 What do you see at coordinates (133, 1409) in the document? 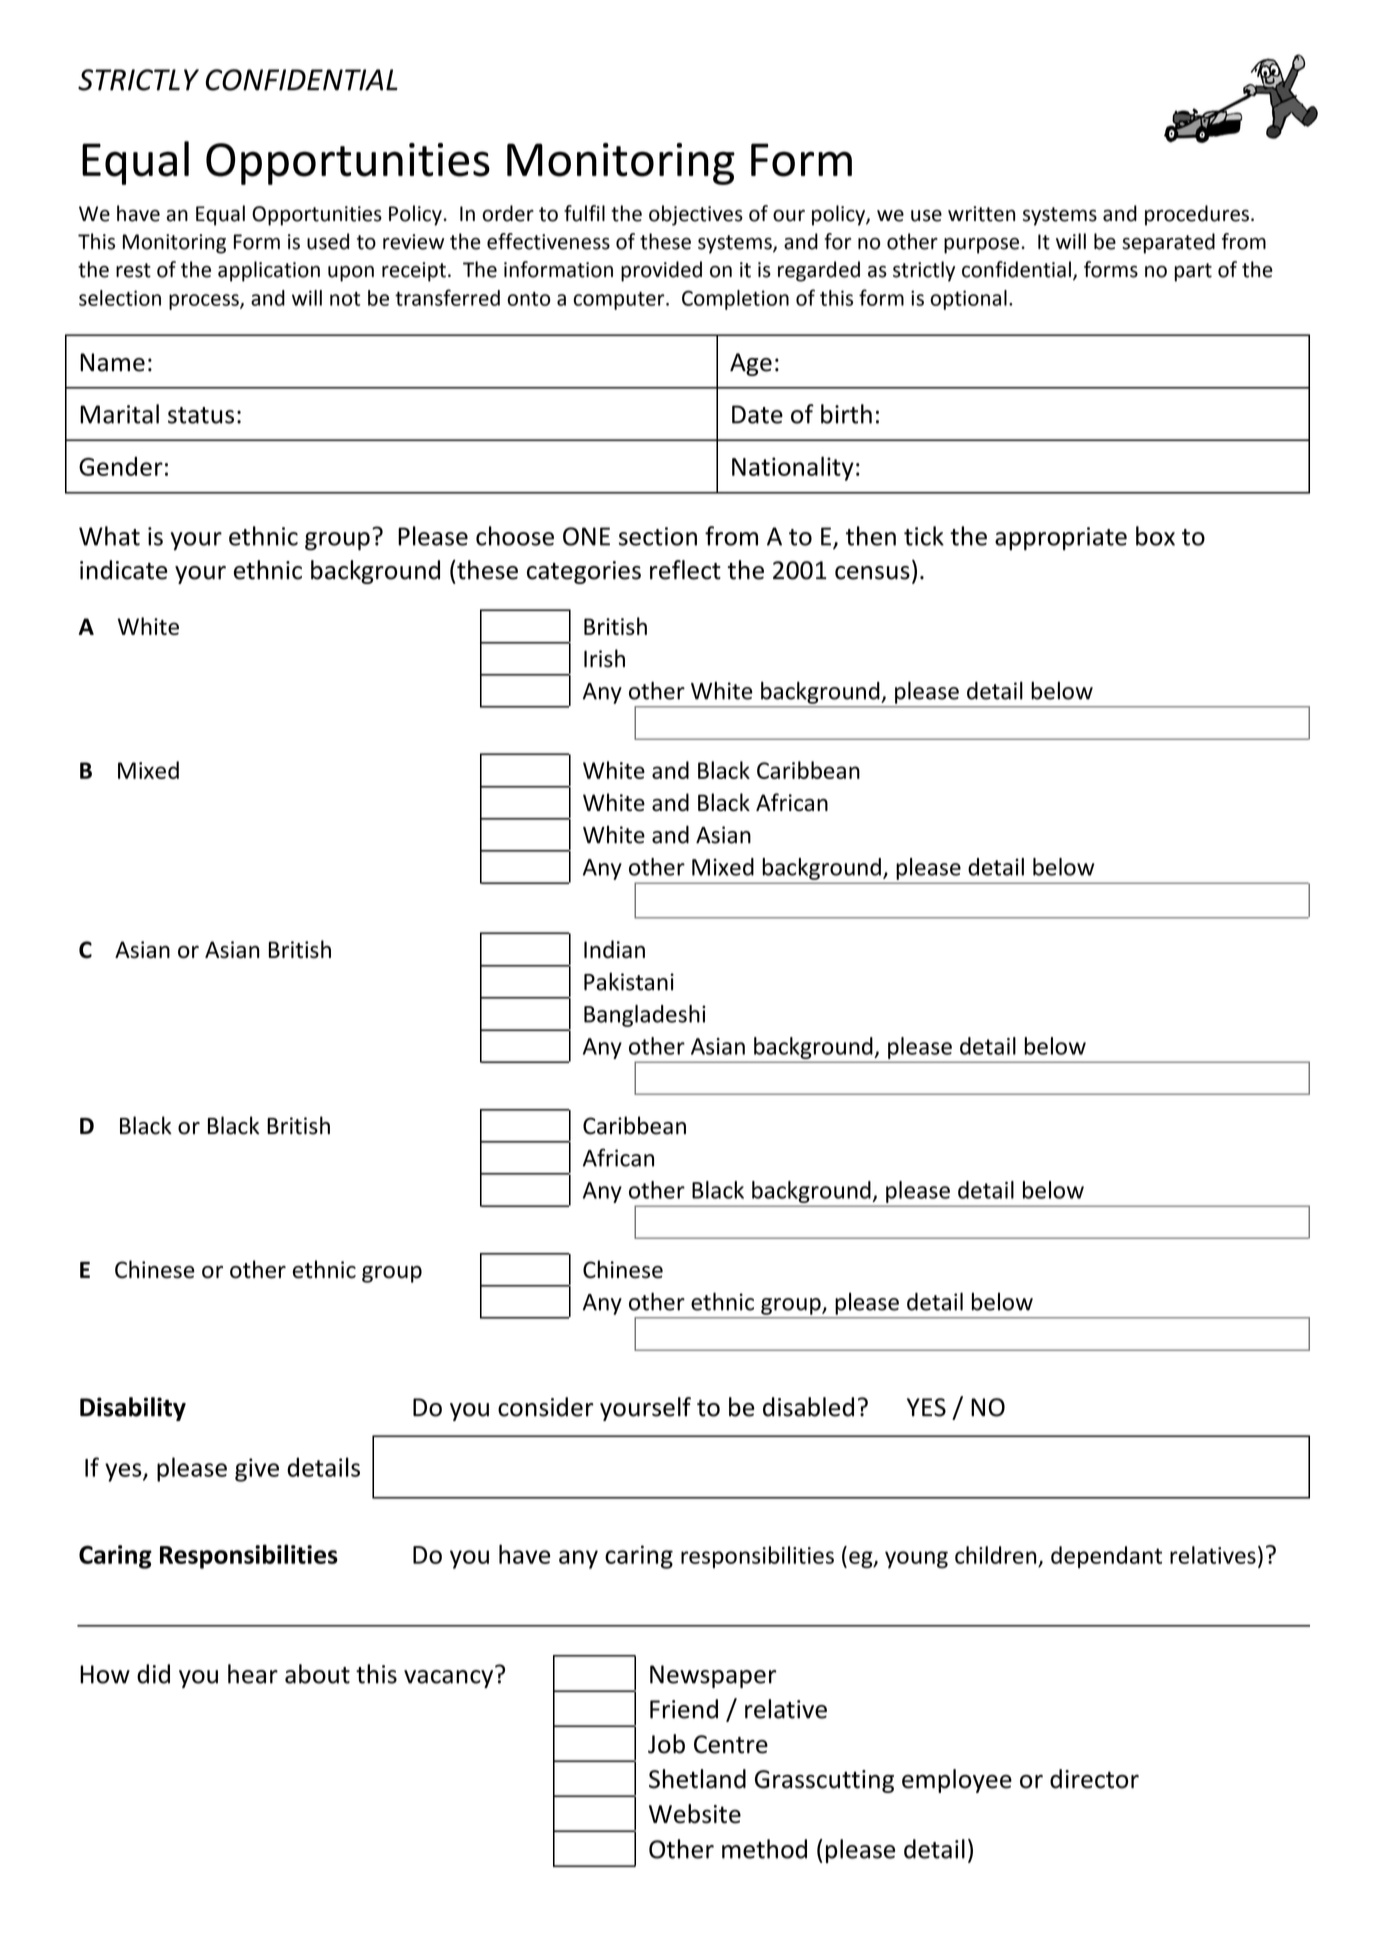
I see `Disability` at bounding box center [133, 1409].
